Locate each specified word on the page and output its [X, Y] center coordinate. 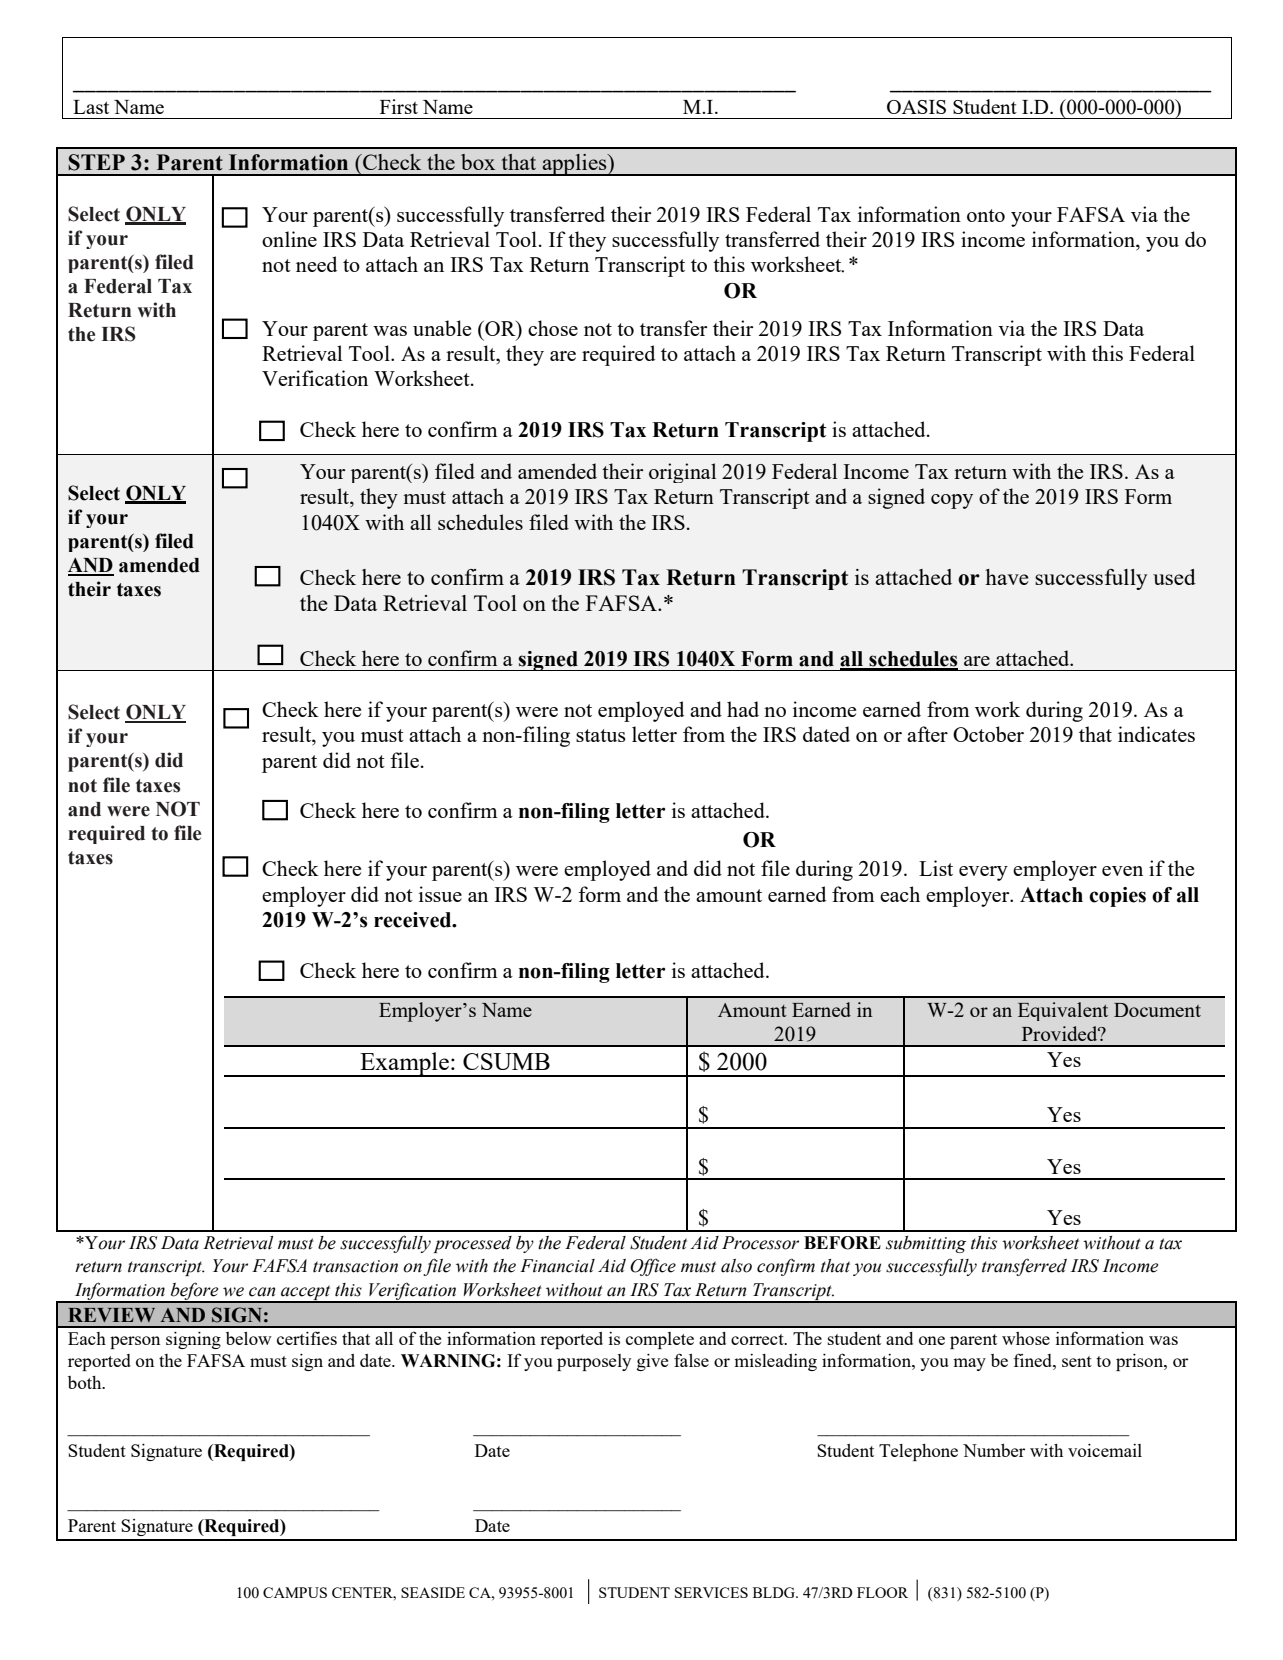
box [478, 162]
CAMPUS [295, 1592]
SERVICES [711, 1592]
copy [952, 501]
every [983, 873]
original [682, 473]
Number [994, 1450]
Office [653, 1267]
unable [442, 328]
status [601, 735]
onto [986, 215]
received [414, 920]
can [262, 1292]
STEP [96, 162]
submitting [926, 1244]
